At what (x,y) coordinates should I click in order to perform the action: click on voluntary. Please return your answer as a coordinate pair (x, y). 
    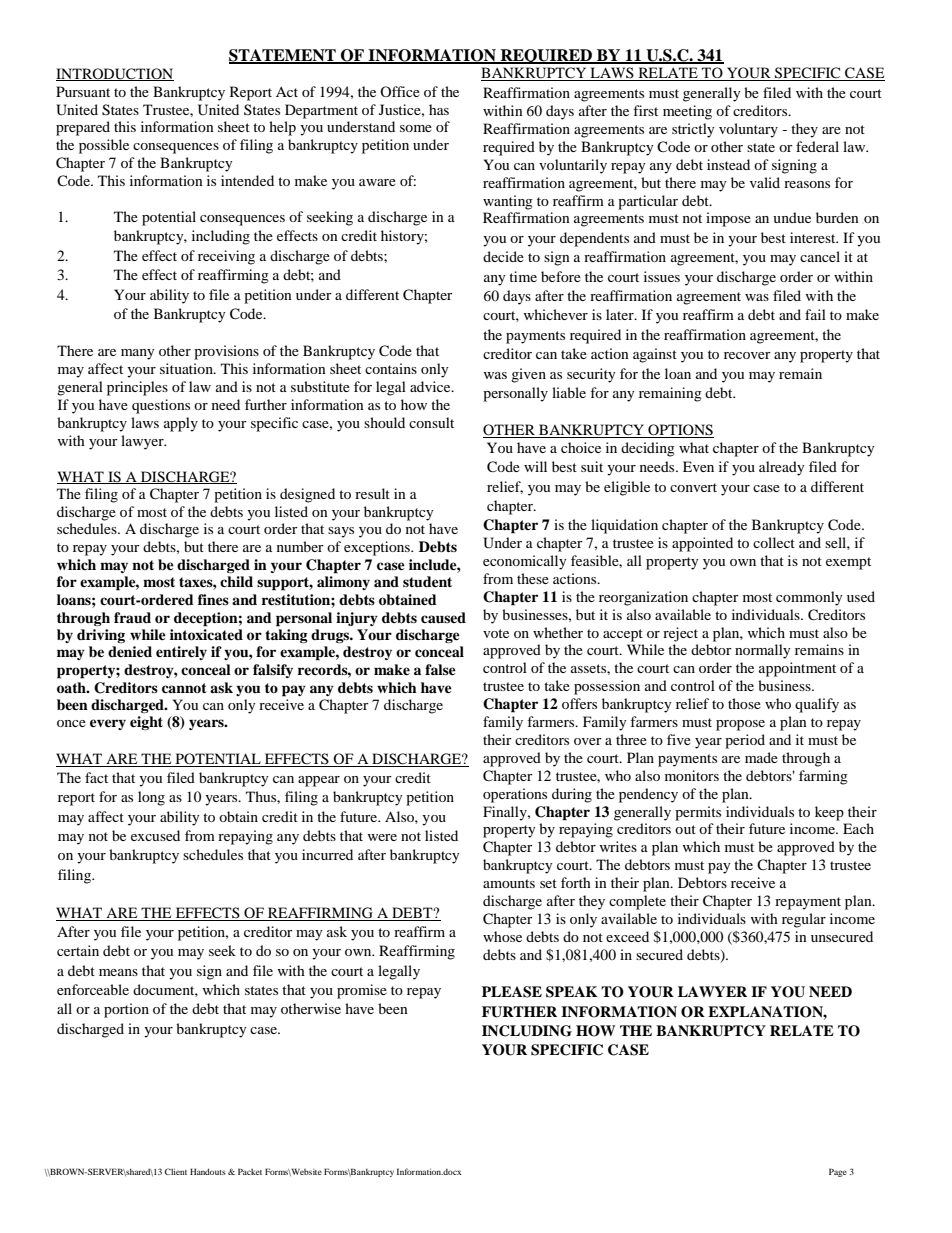
    Looking at the image, I should click on (748, 130).
